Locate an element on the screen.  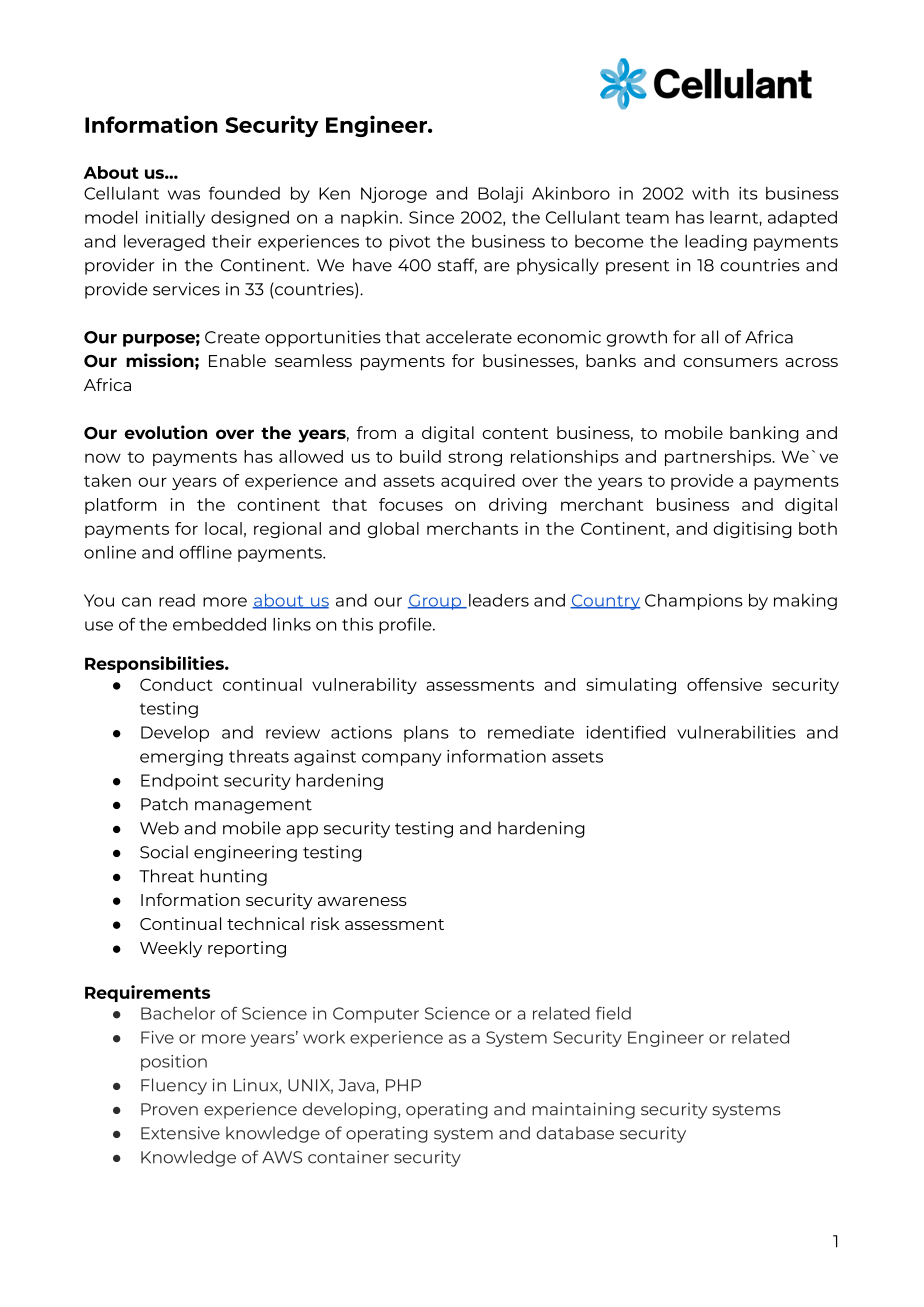
partnerships is located at coordinates (719, 458).
